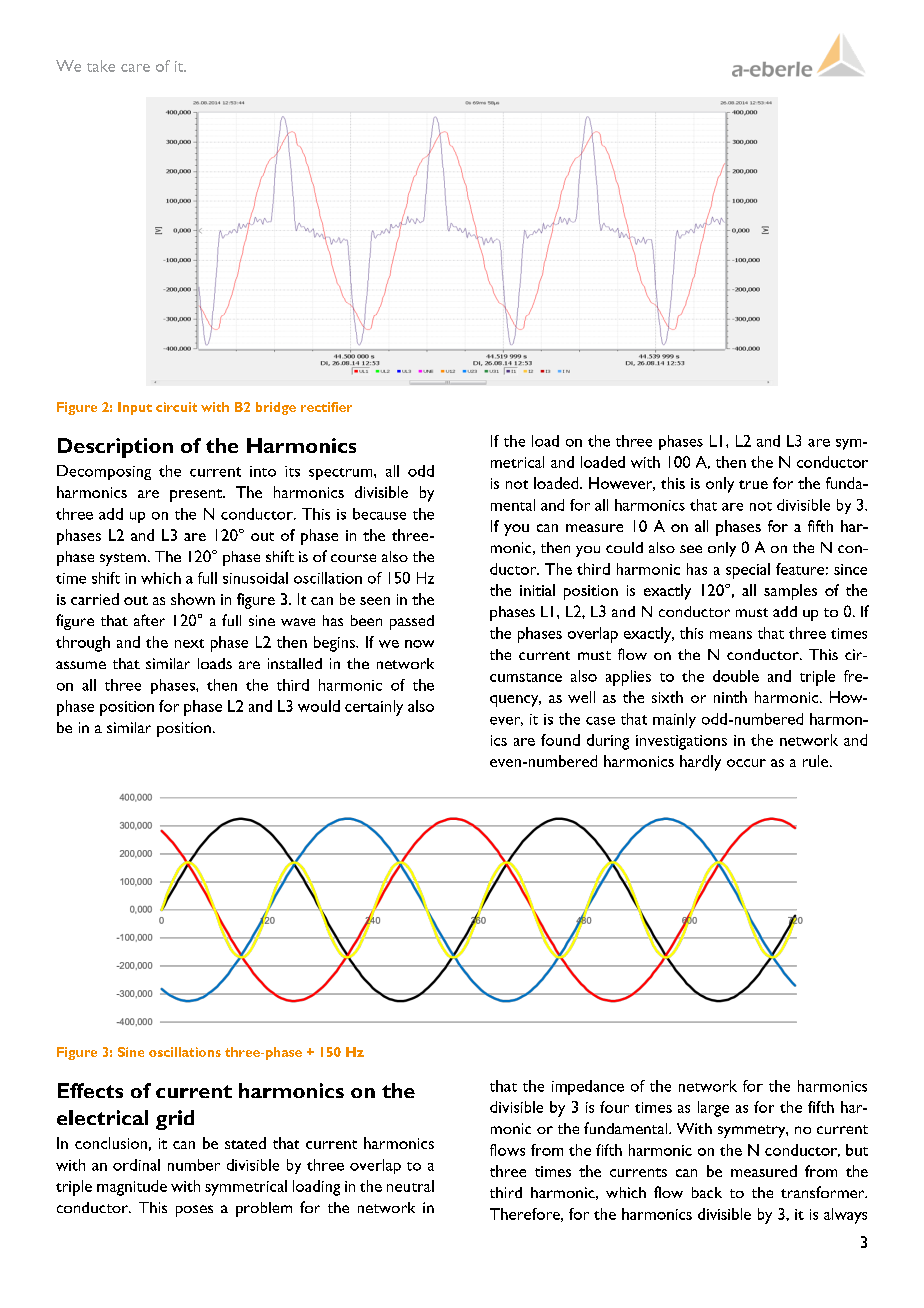 The width and height of the page is (924, 1308). What do you see at coordinates (135, 68) in the page?
I see `care` at bounding box center [135, 68].
